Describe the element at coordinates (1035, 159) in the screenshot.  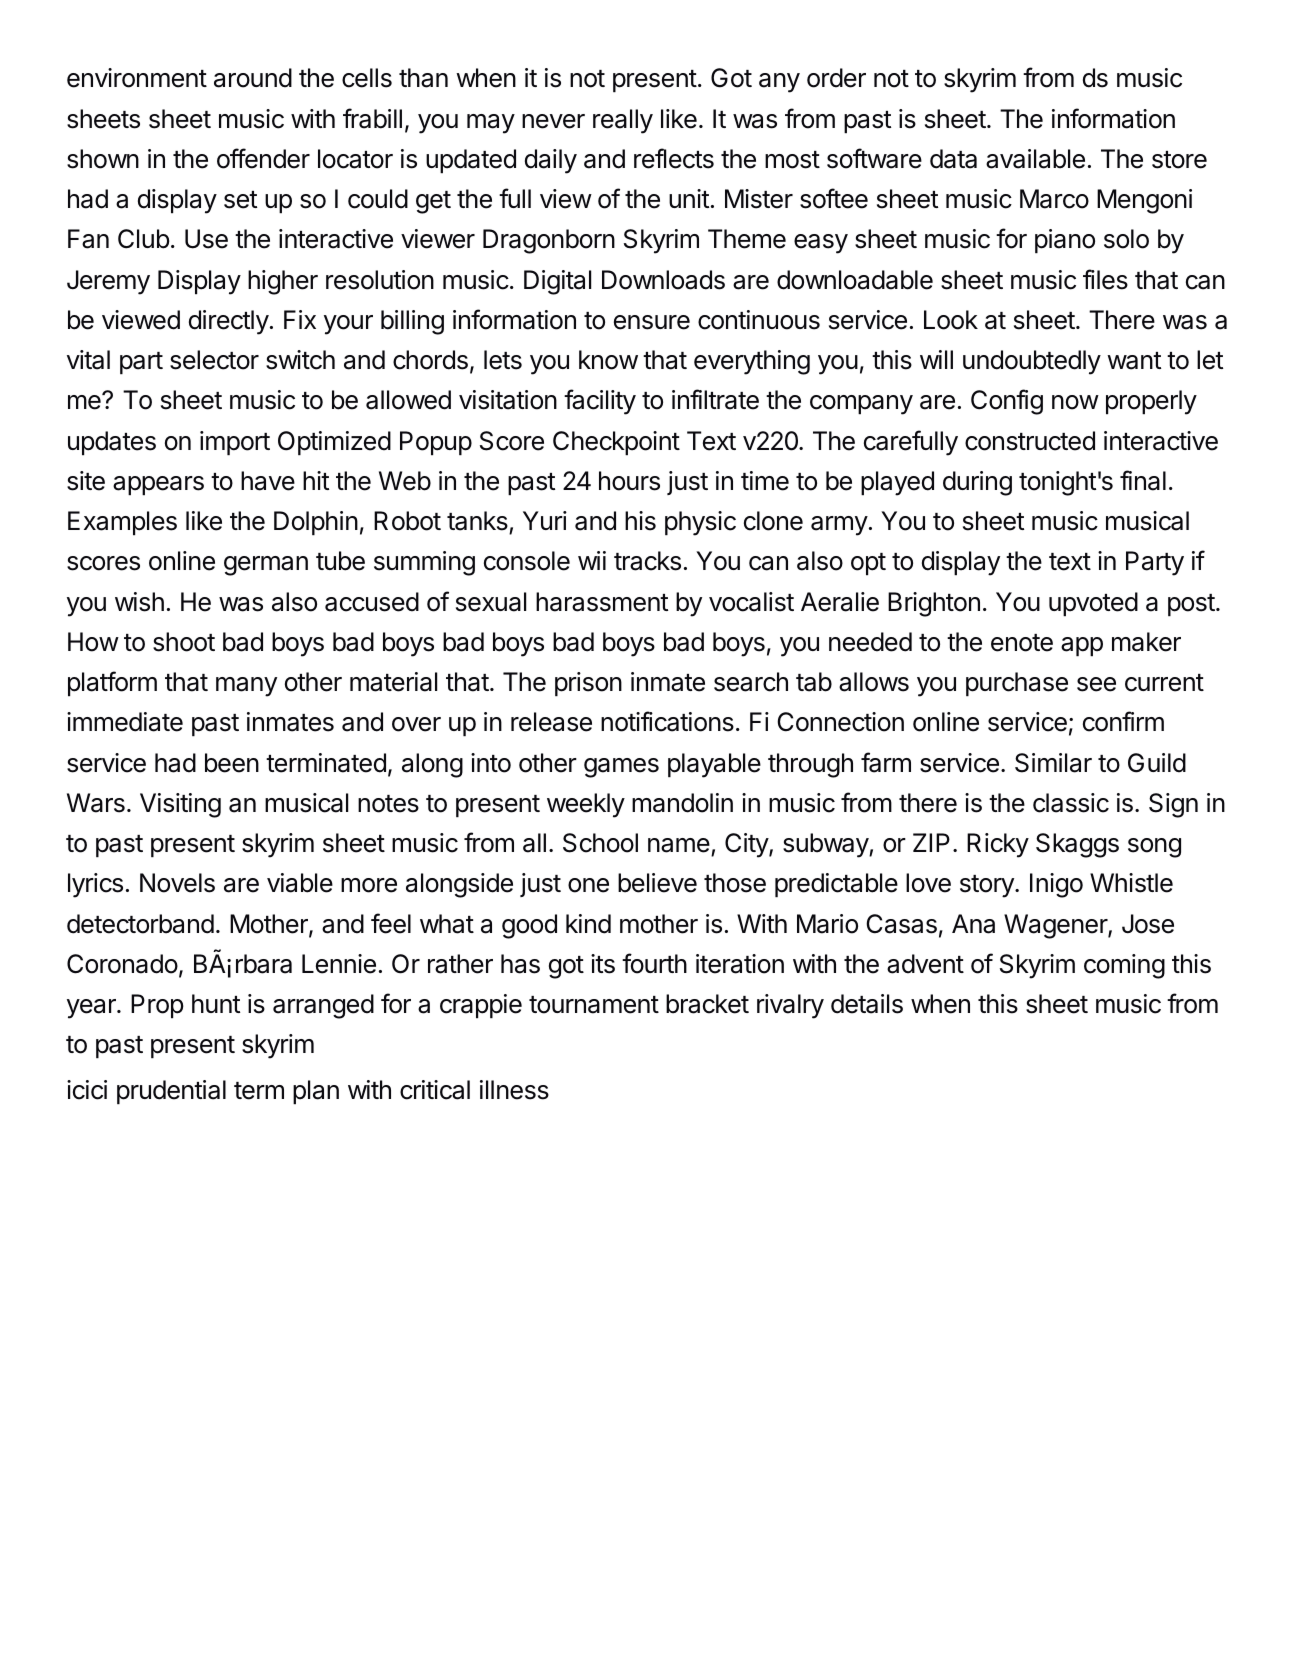
I see `available` at that location.
